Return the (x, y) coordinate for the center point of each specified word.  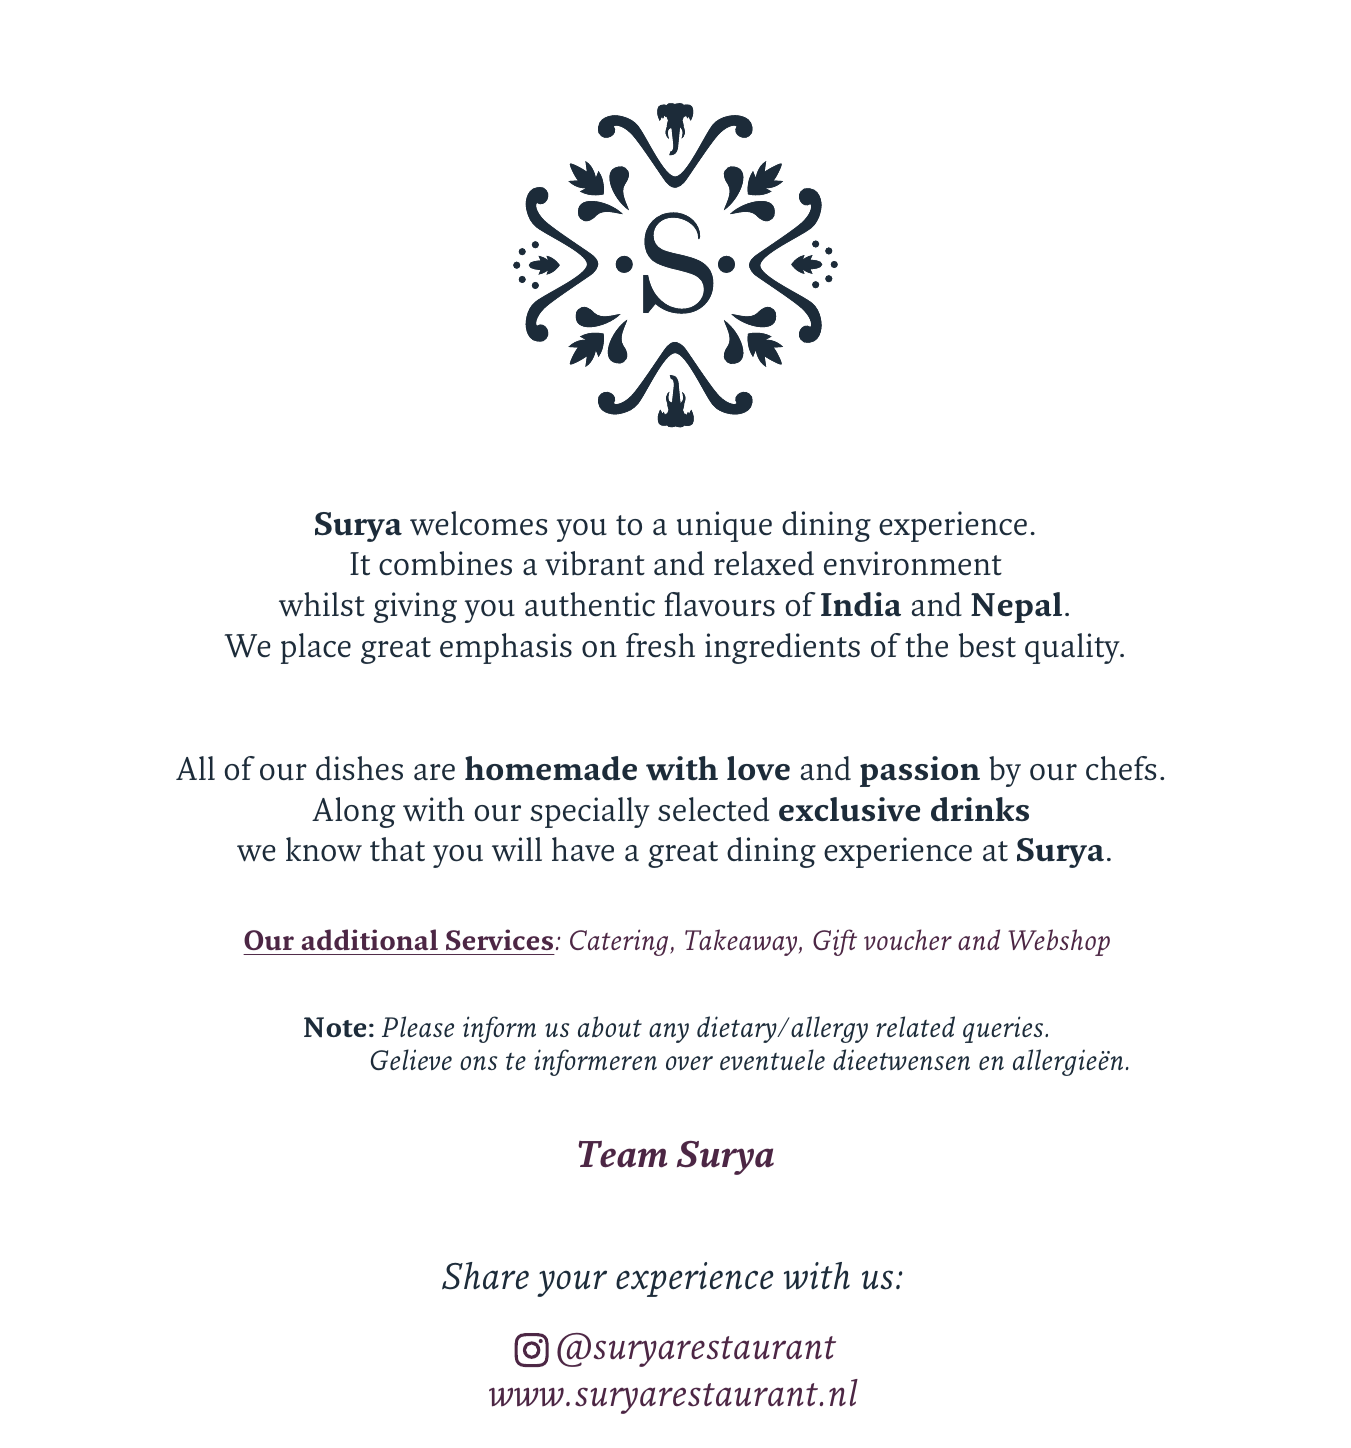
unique (724, 526)
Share (485, 1276)
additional (369, 939)
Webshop (1059, 942)
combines (445, 563)
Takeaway (742, 942)
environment (913, 563)
